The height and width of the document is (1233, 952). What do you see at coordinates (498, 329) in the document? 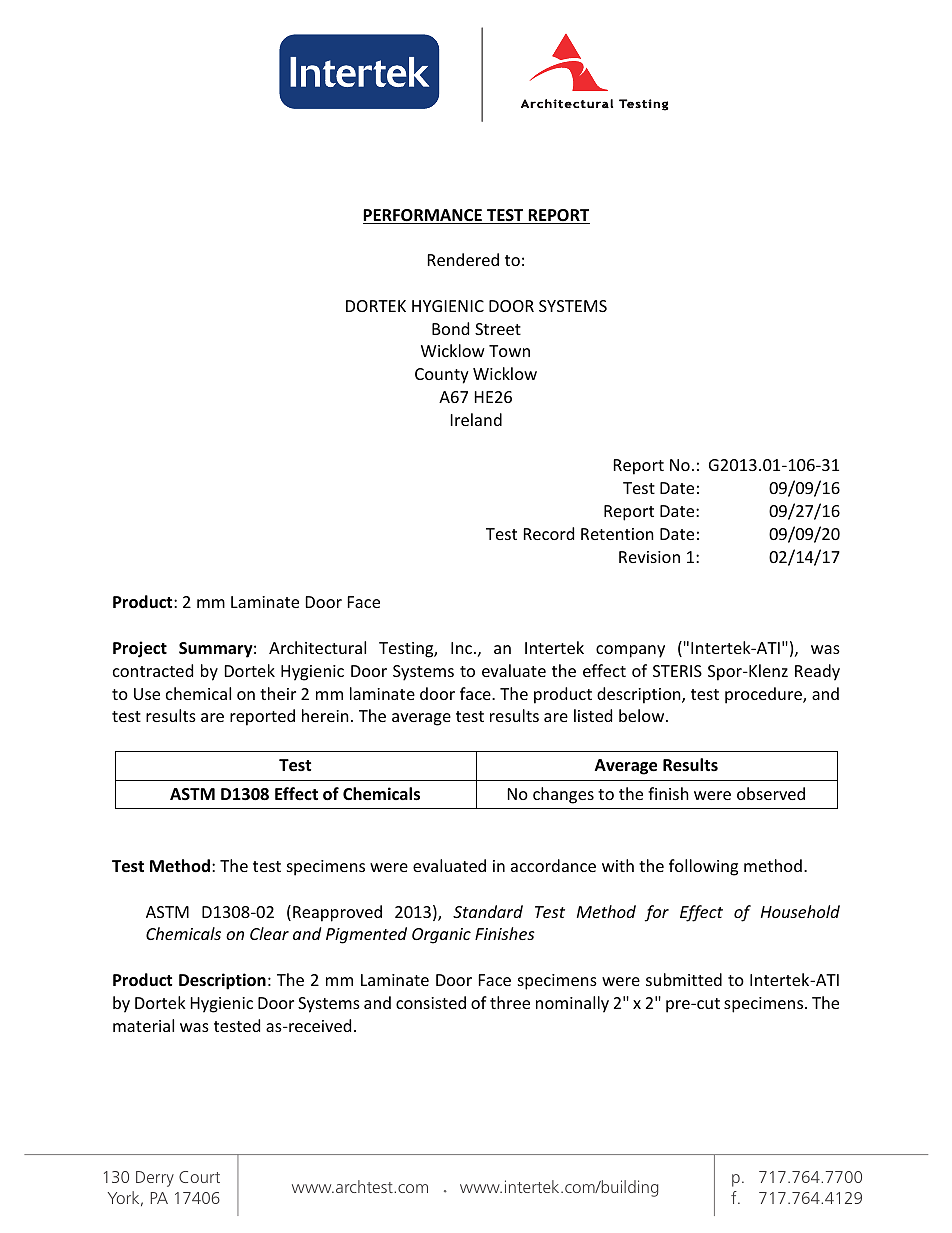
I see `Street` at bounding box center [498, 329].
